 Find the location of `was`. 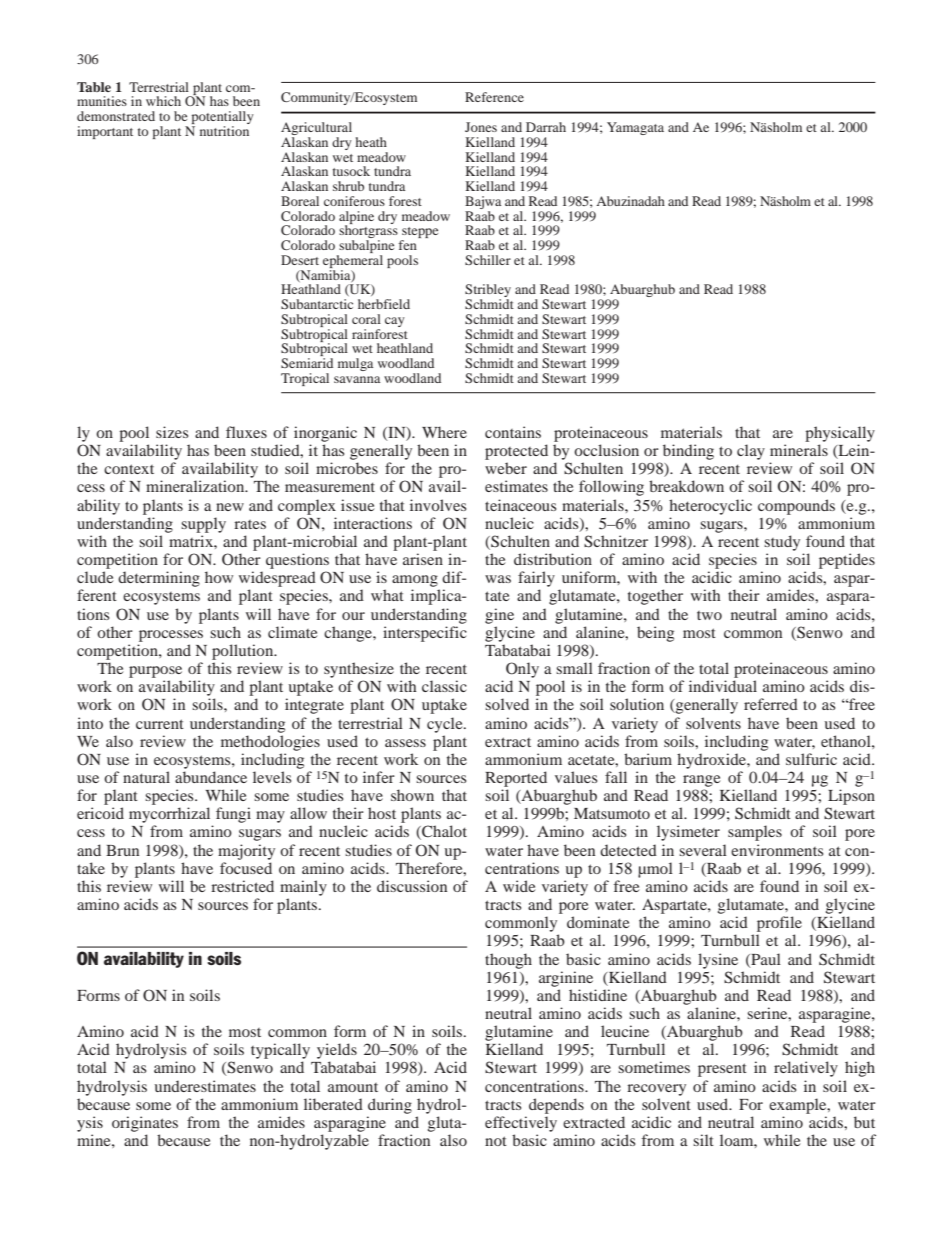

was is located at coordinates (498, 579).
